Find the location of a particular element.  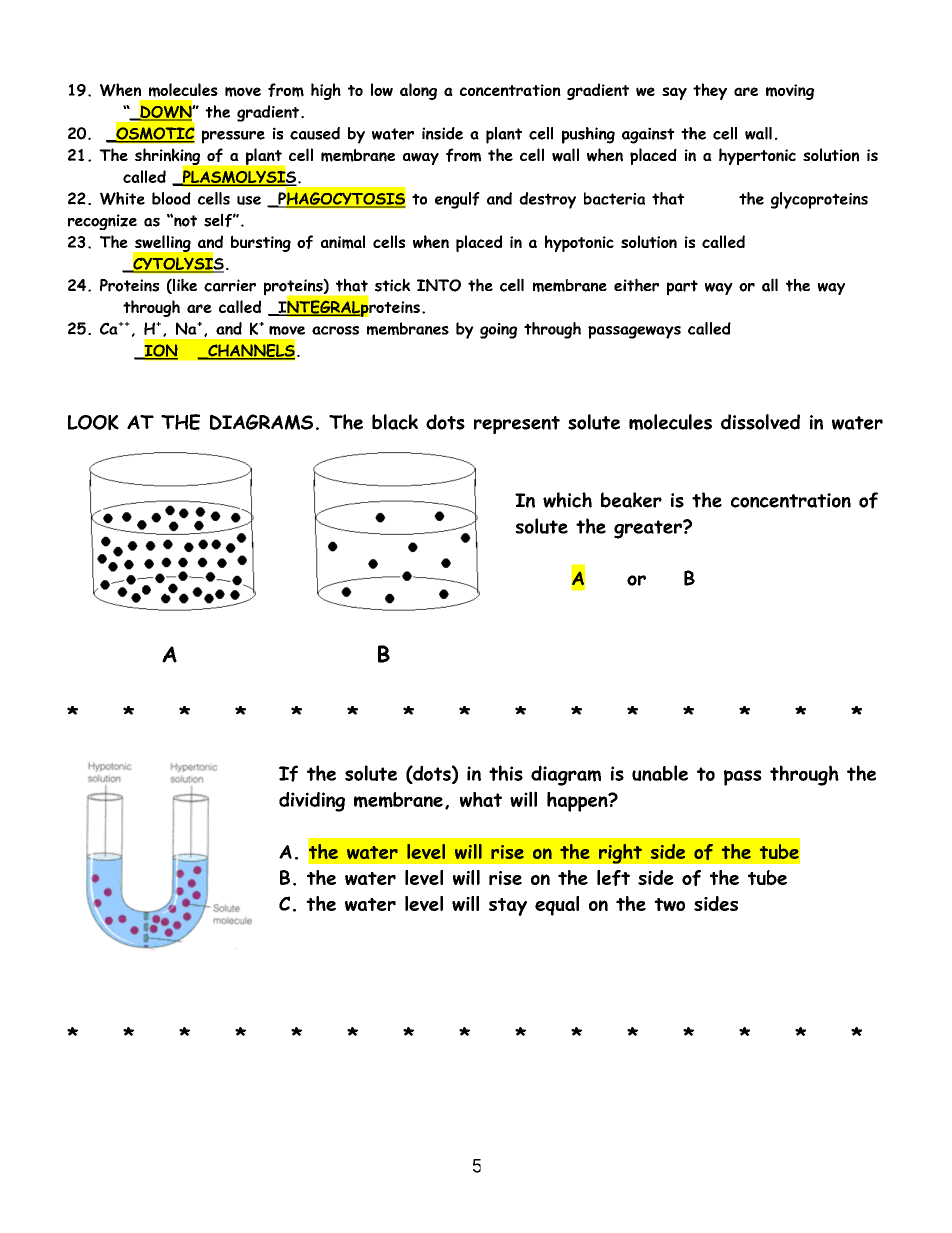

stay is located at coordinates (508, 907).
